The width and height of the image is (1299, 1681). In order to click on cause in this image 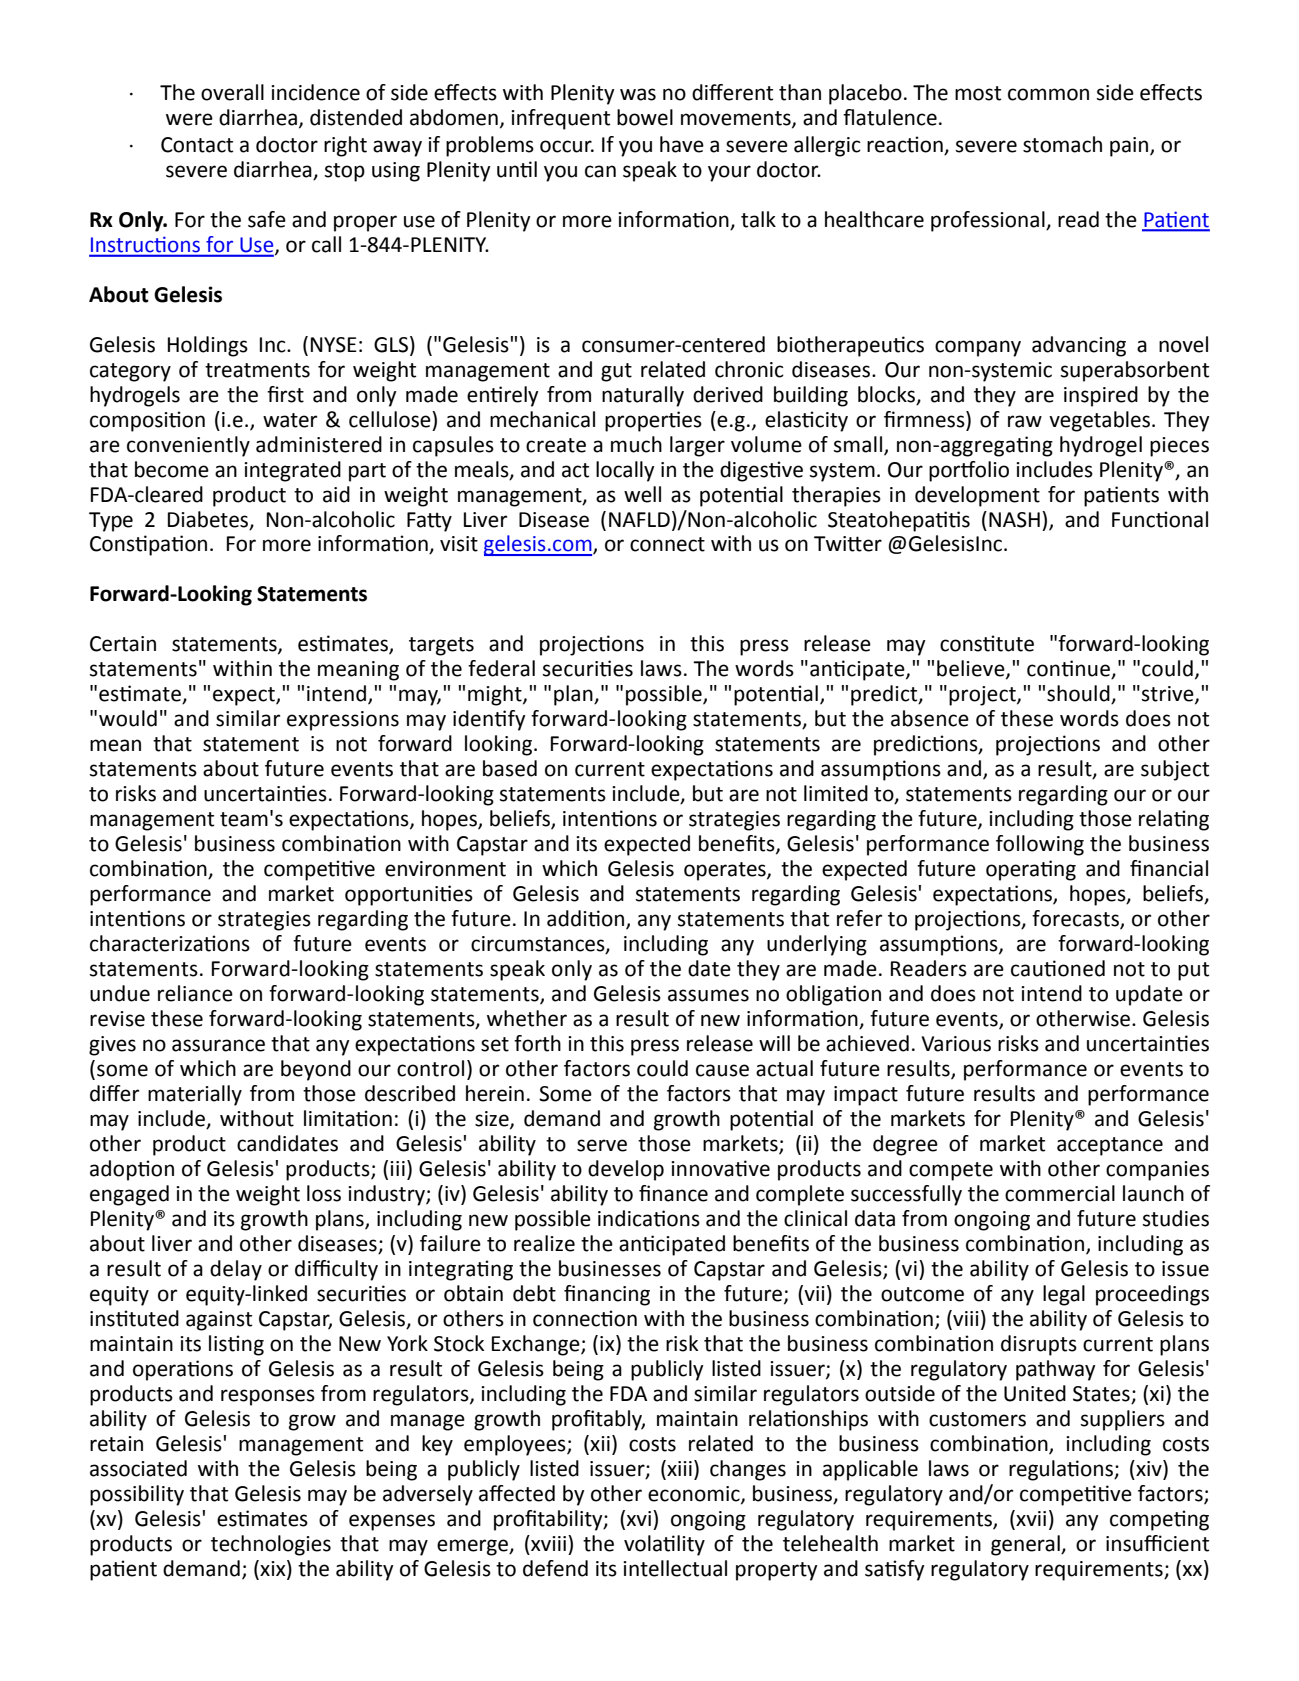, I will do `click(722, 1070)`.
